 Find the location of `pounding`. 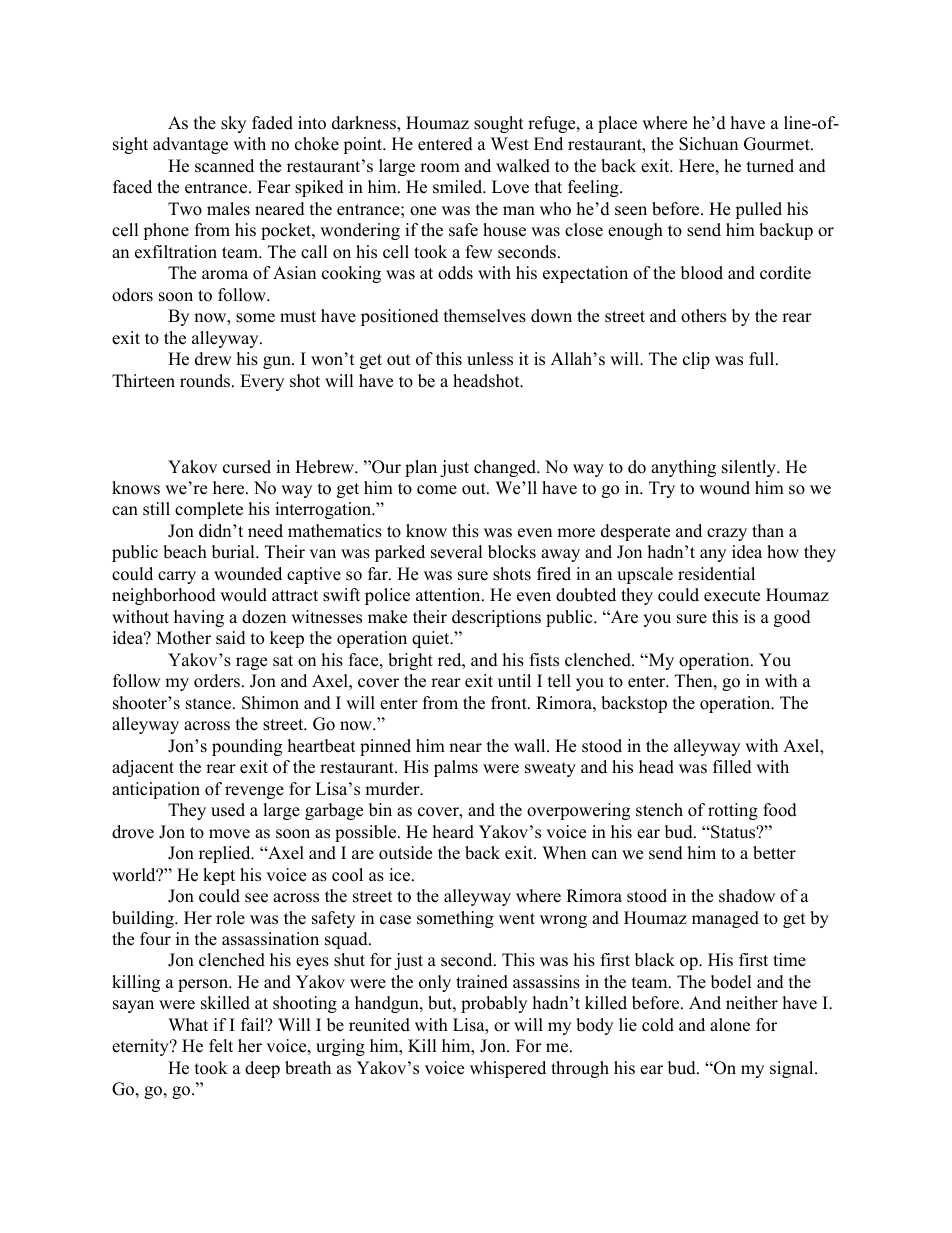

pounding is located at coordinates (247, 747).
